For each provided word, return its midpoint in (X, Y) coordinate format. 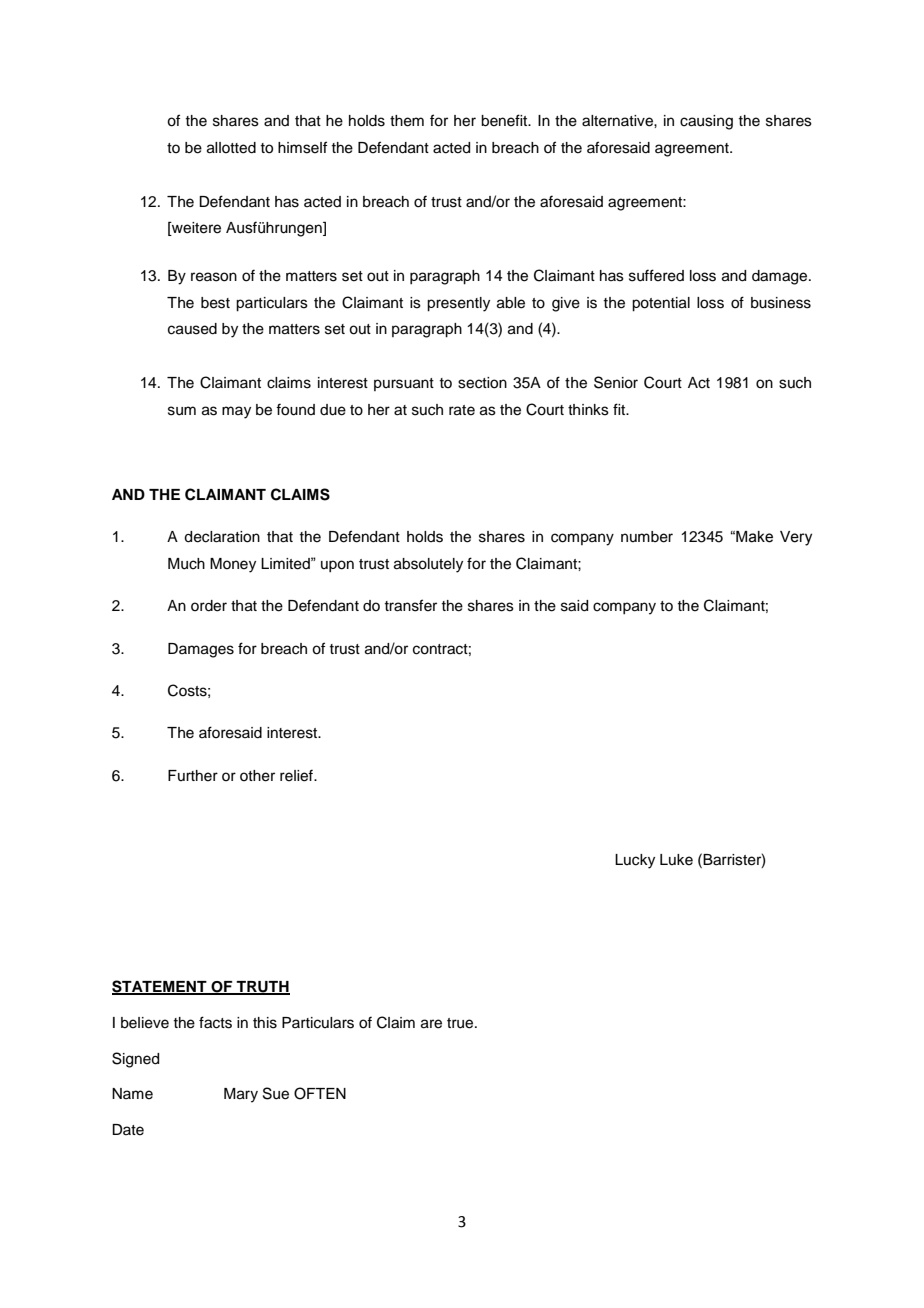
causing (706, 122)
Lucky (635, 861)
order (209, 606)
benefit (505, 120)
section (482, 383)
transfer (410, 605)
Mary (241, 1095)
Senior (616, 382)
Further (193, 776)
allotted (231, 148)
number (647, 537)
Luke (676, 860)
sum (182, 411)
